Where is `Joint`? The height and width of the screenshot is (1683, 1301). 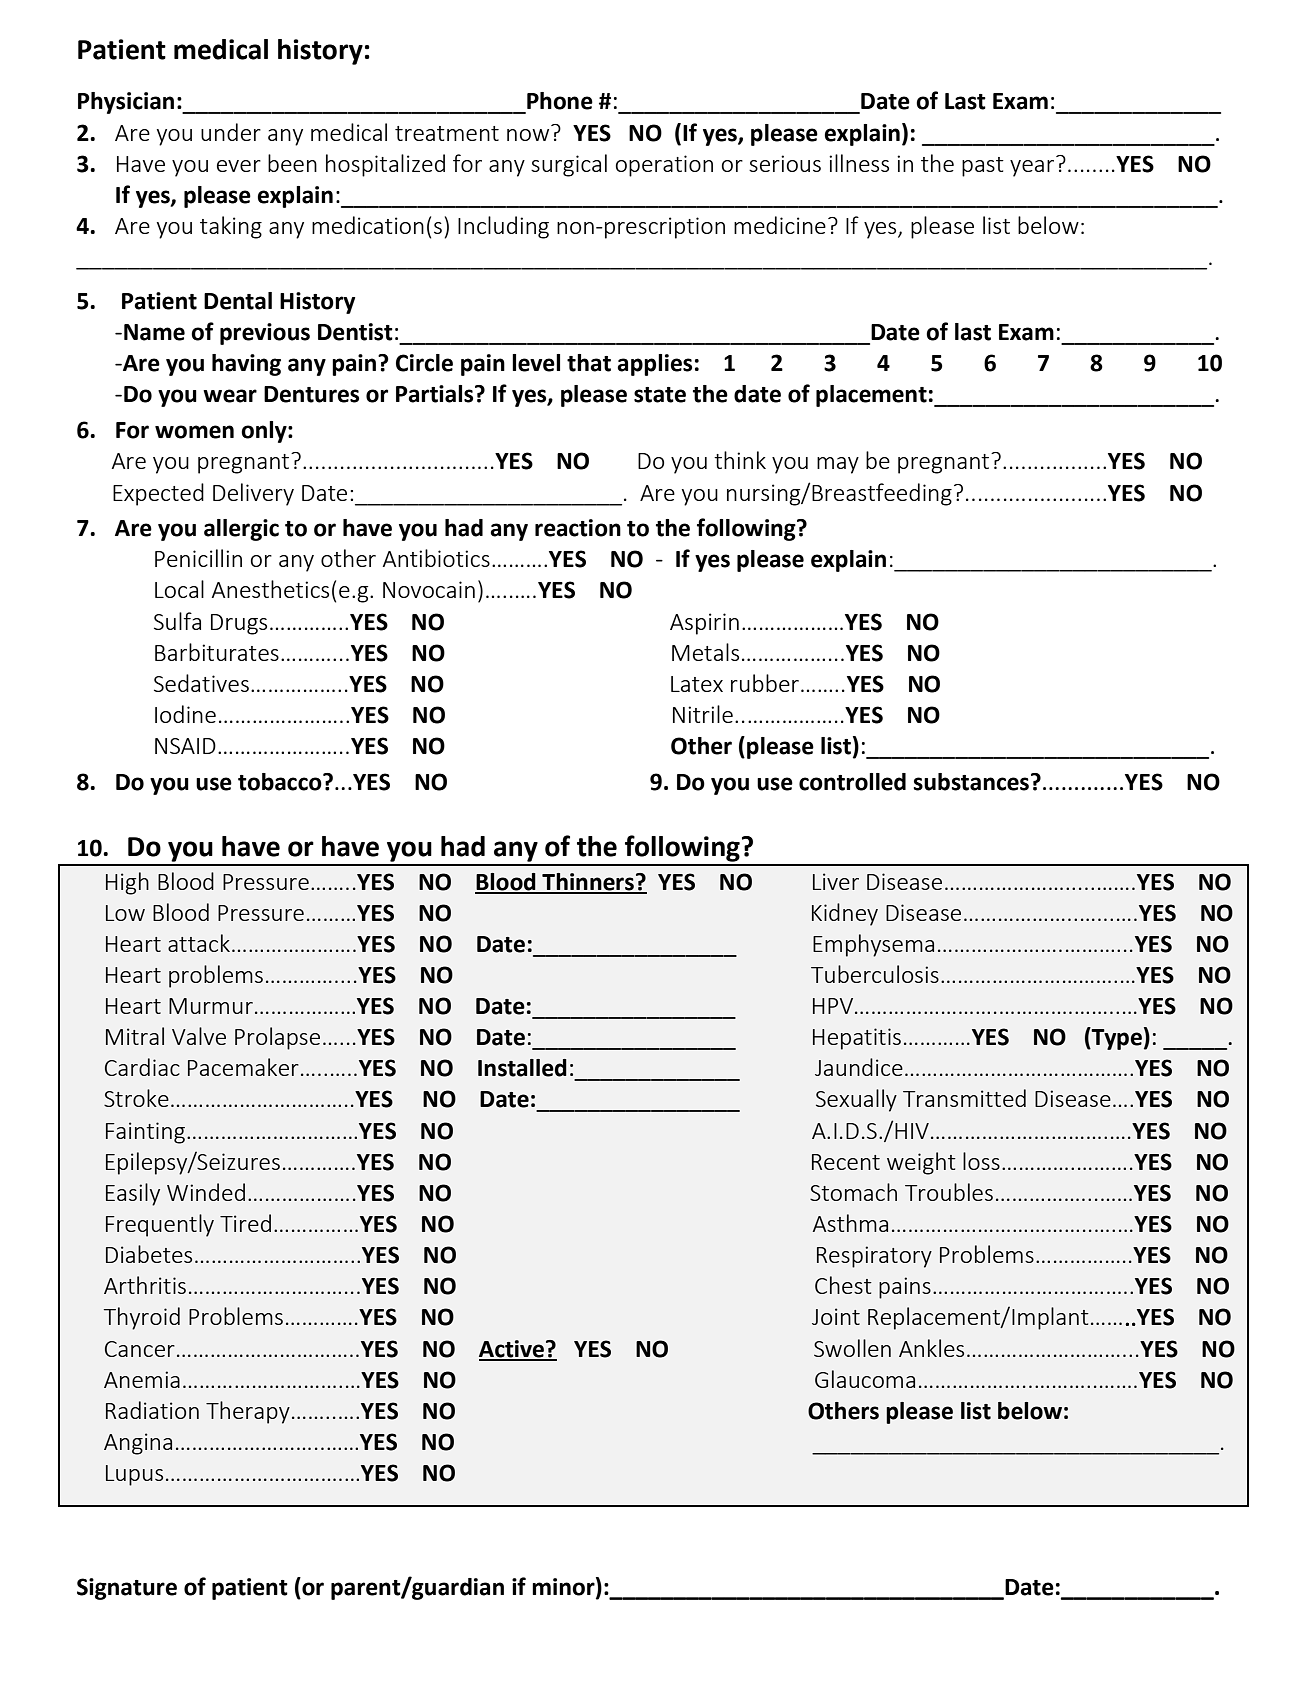 Joint is located at coordinates (836, 1316).
